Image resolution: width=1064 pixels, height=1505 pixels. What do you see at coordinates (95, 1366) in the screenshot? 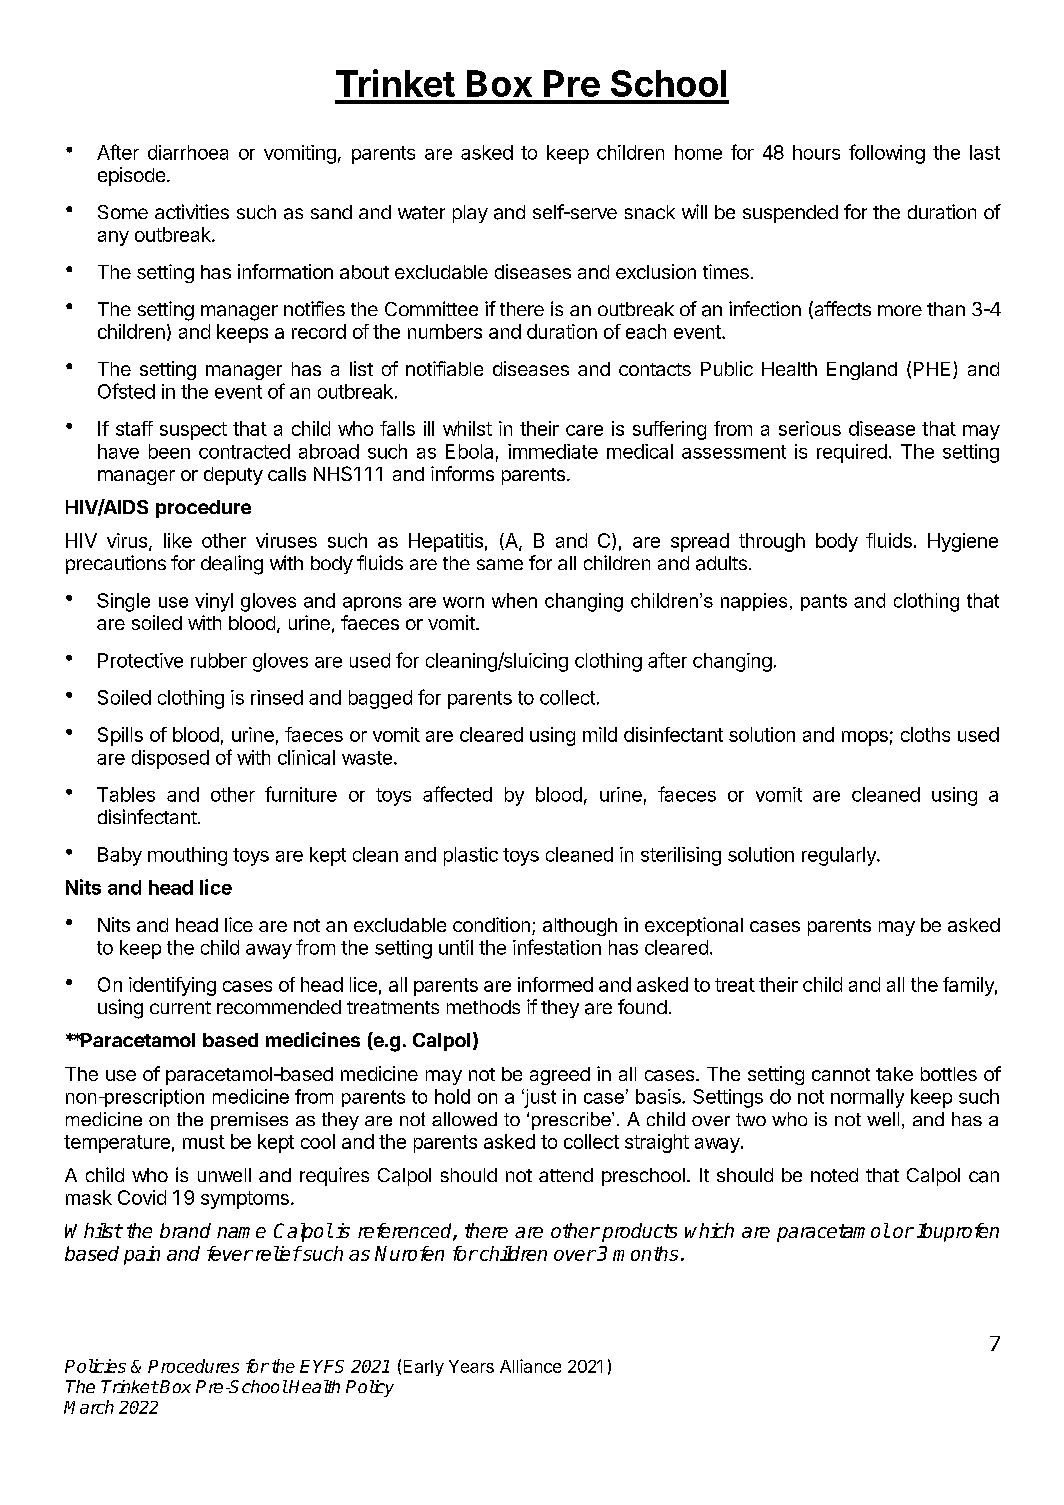
I see `Policies` at bounding box center [95, 1366].
